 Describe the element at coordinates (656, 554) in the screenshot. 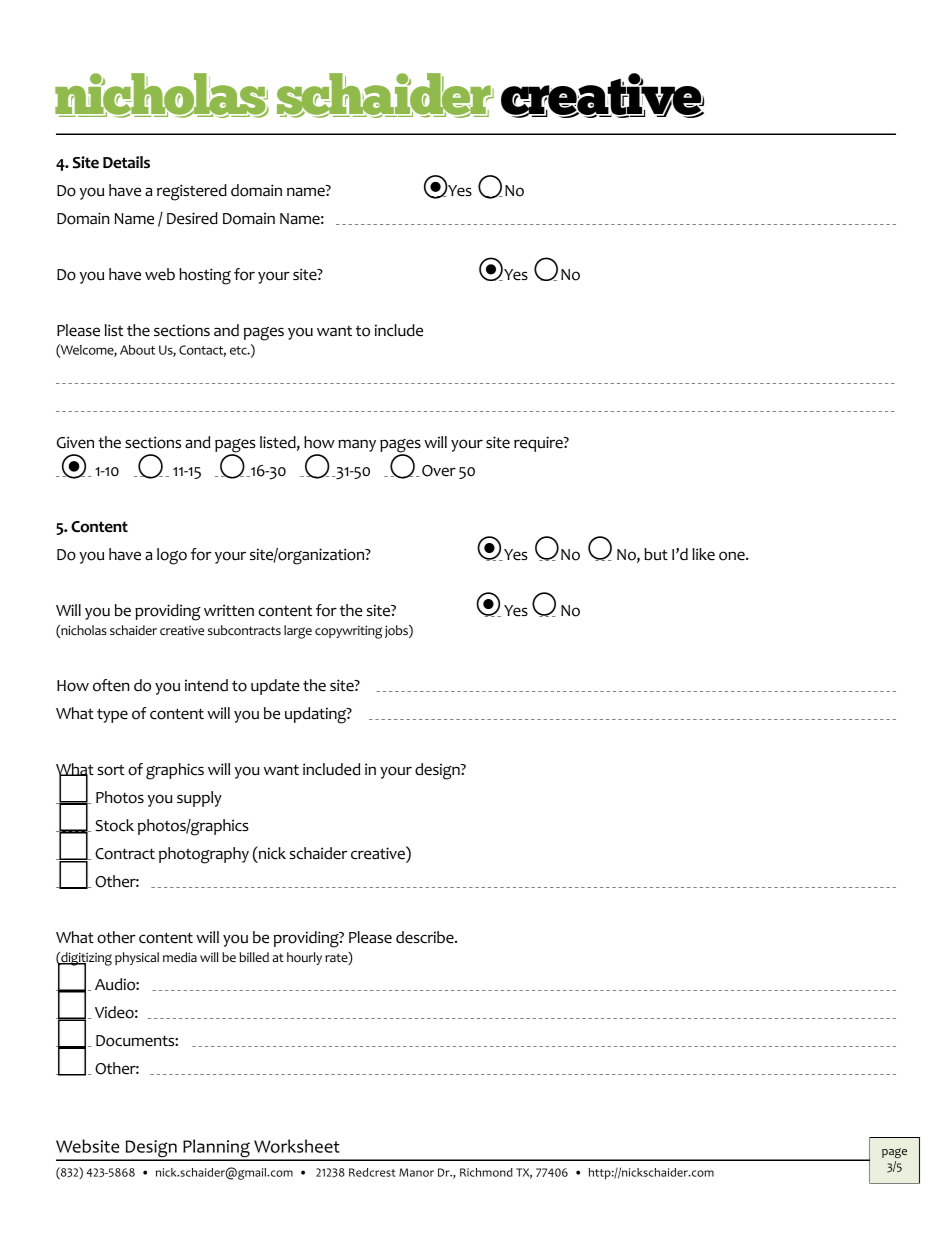

I see `but` at that location.
